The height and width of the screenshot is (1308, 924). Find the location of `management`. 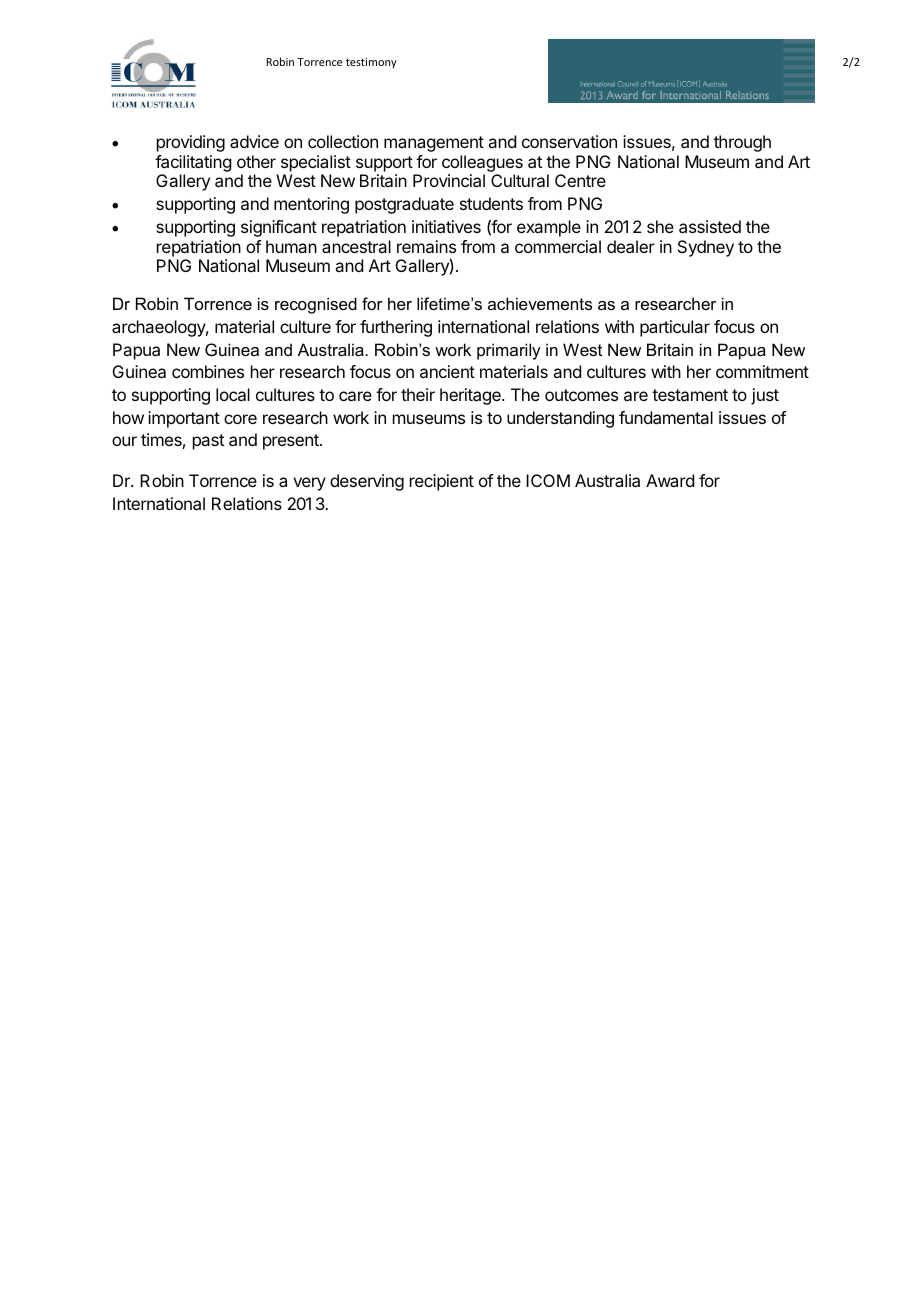

management is located at coordinates (434, 144).
